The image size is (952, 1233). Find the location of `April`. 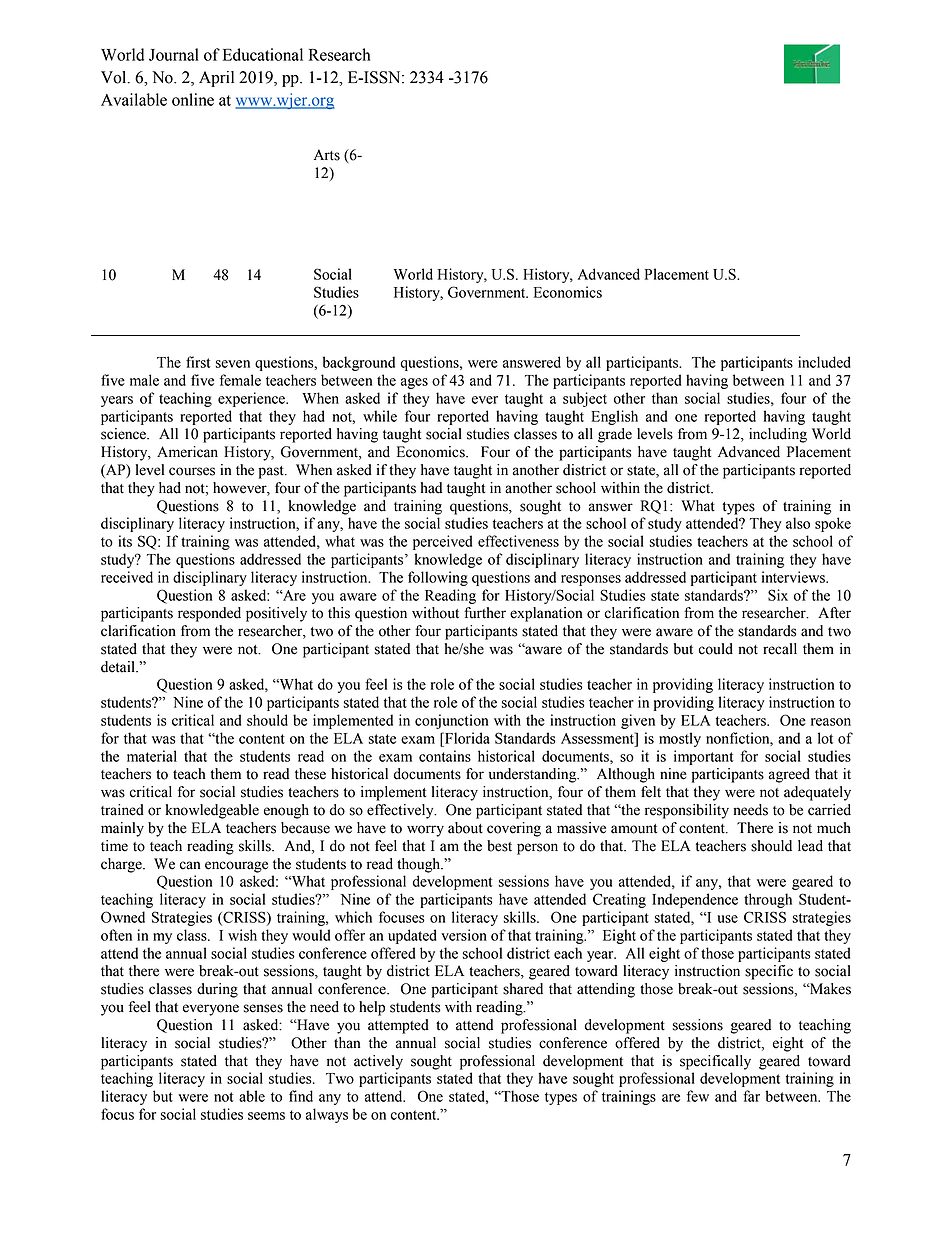

April is located at coordinates (216, 79).
